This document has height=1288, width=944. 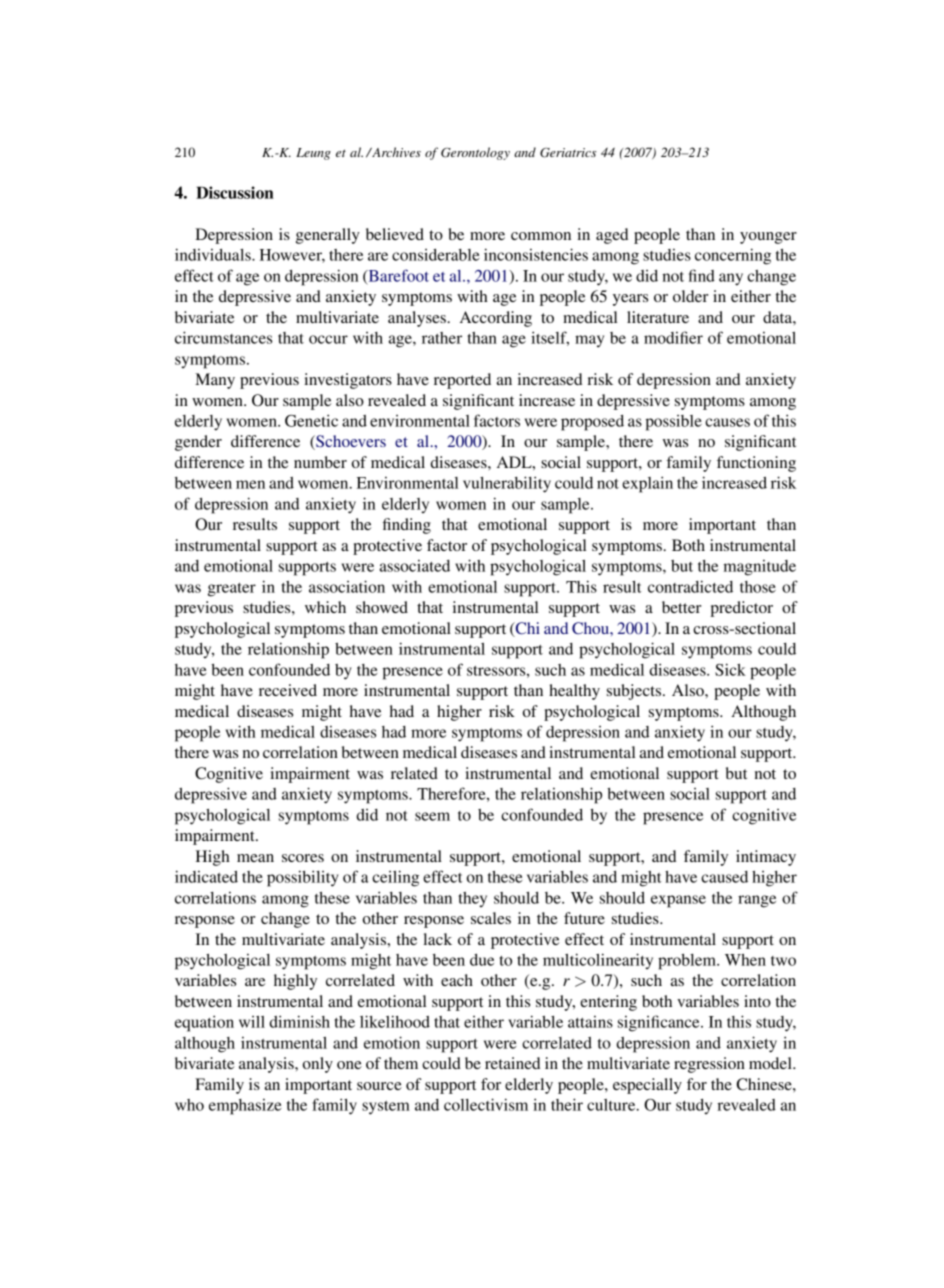 What do you see at coordinates (232, 590) in the document?
I see `greater` at bounding box center [232, 590].
